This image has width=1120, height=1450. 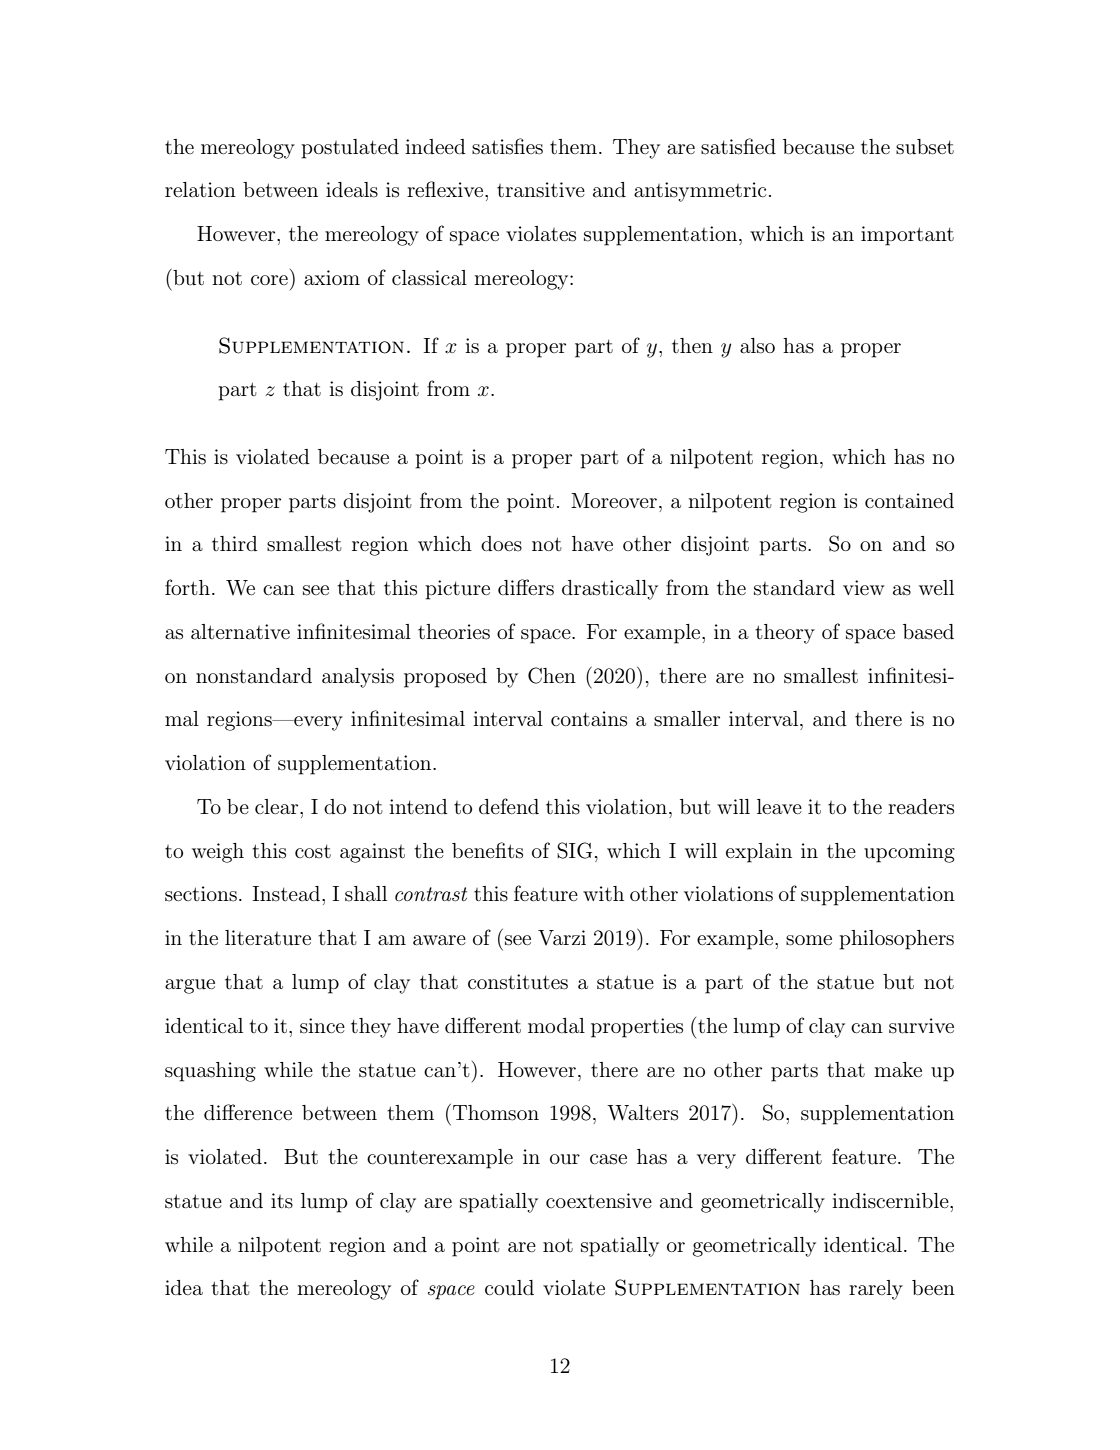 I want to click on relation, so click(x=200, y=190).
